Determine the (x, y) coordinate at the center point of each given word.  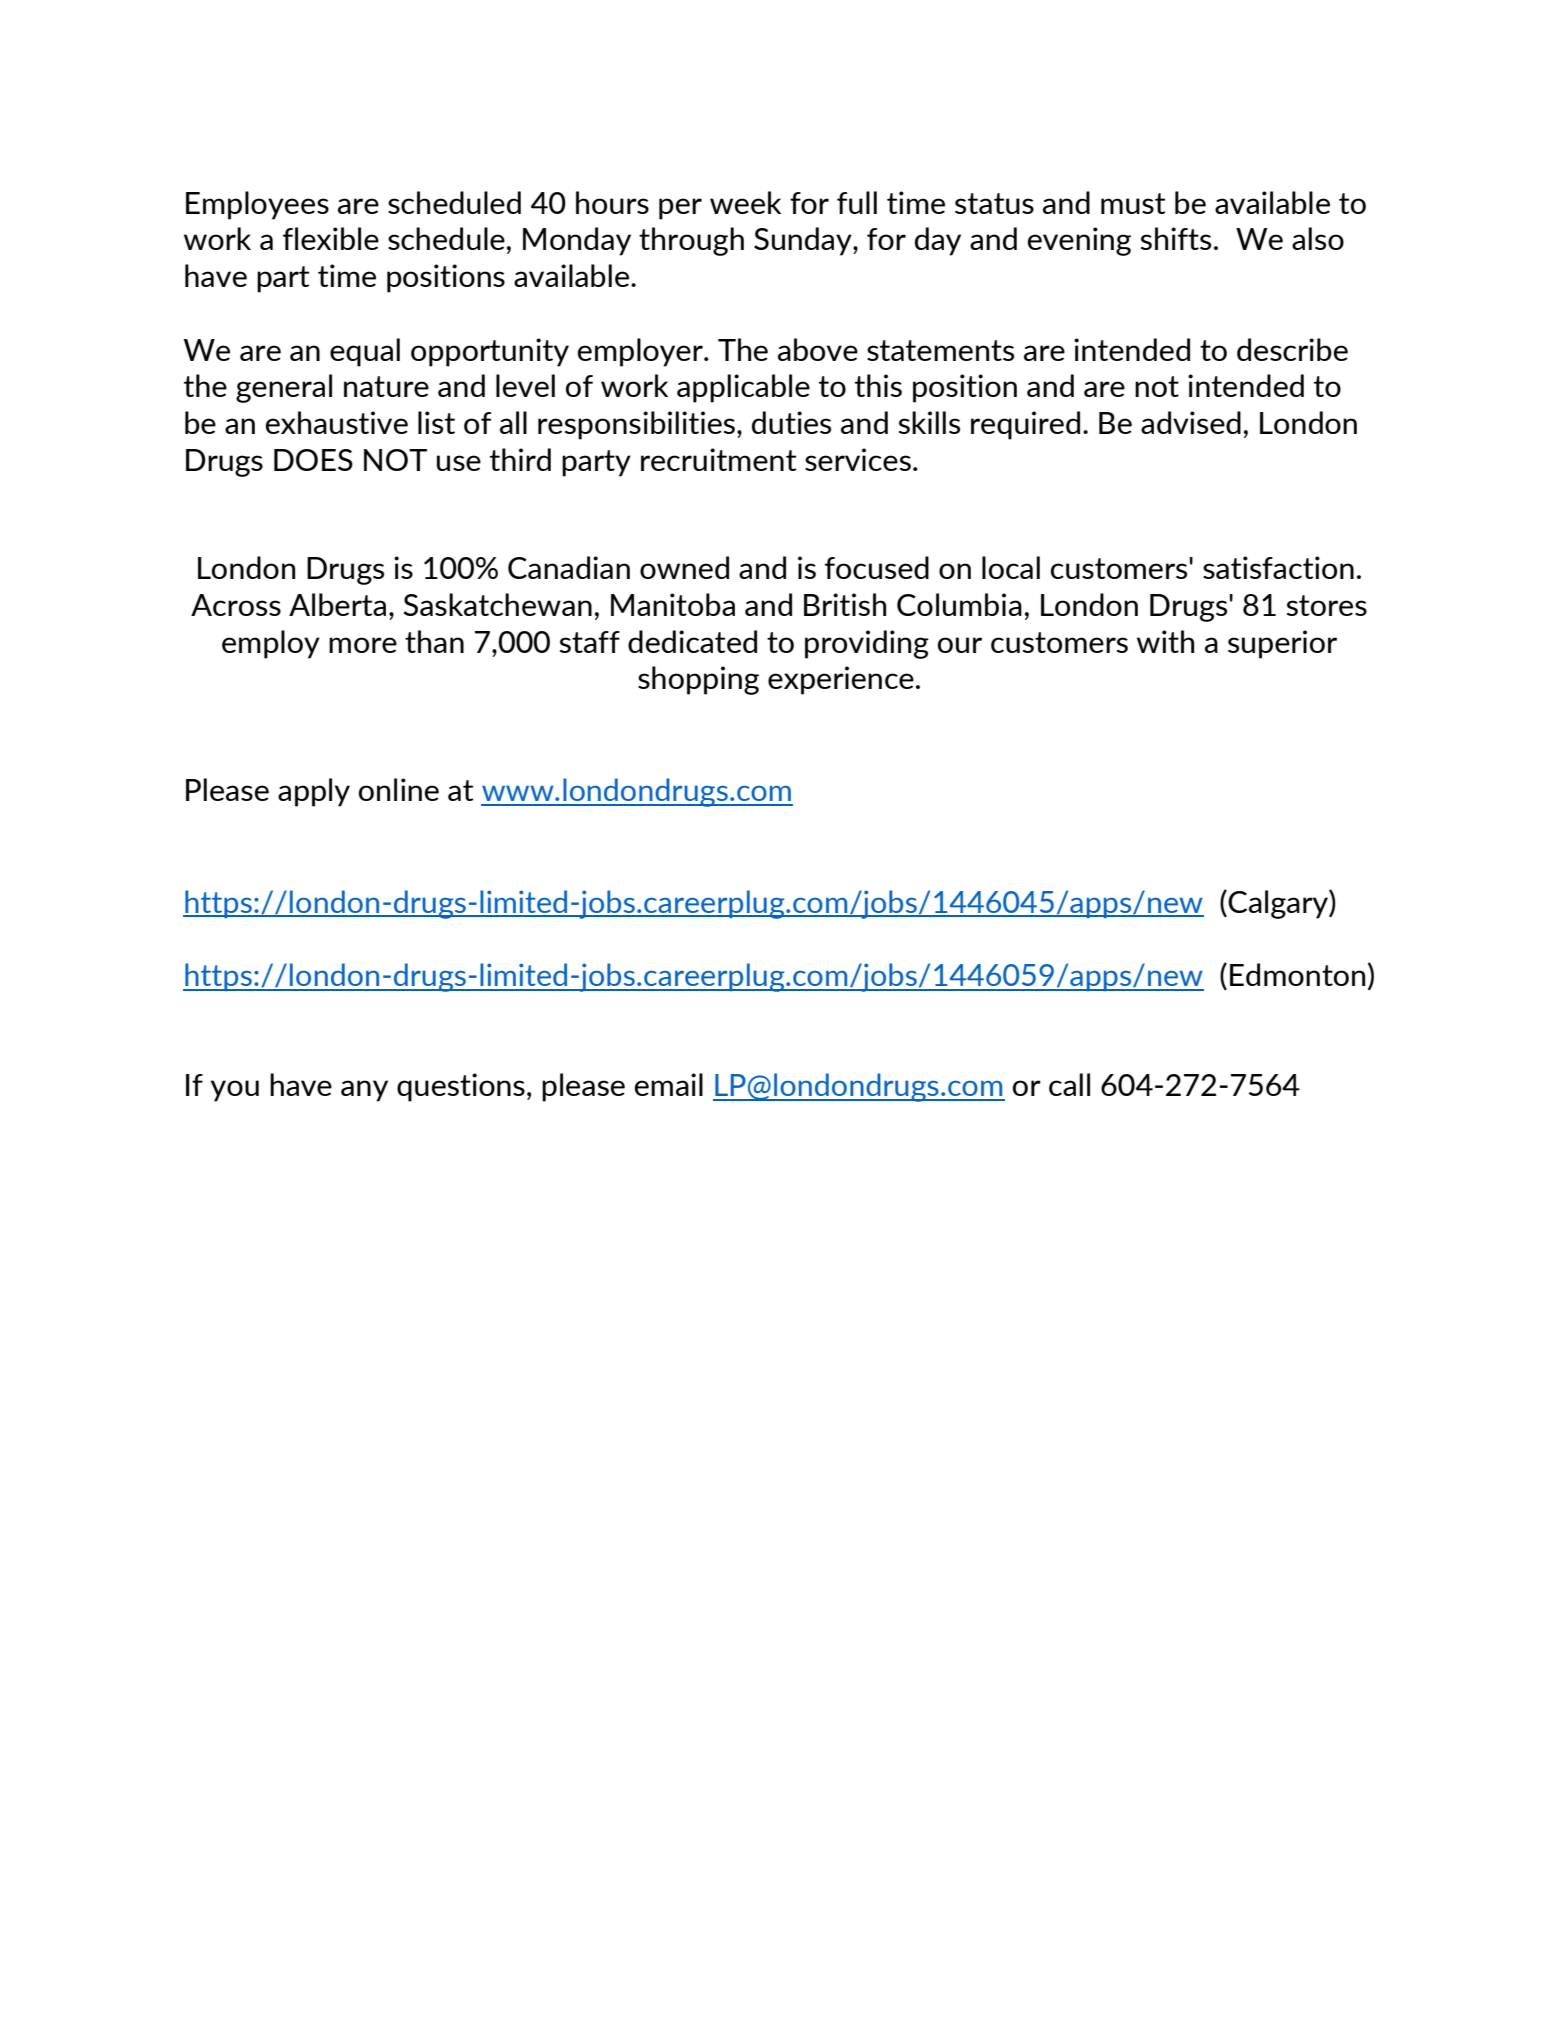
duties (791, 422)
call (1069, 1084)
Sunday (804, 241)
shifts (1176, 238)
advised (1191, 422)
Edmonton (1297, 974)
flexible (331, 238)
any (364, 1091)
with (1165, 641)
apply (314, 792)
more (363, 645)
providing (867, 644)
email (669, 1084)
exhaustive (337, 422)
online (399, 789)
